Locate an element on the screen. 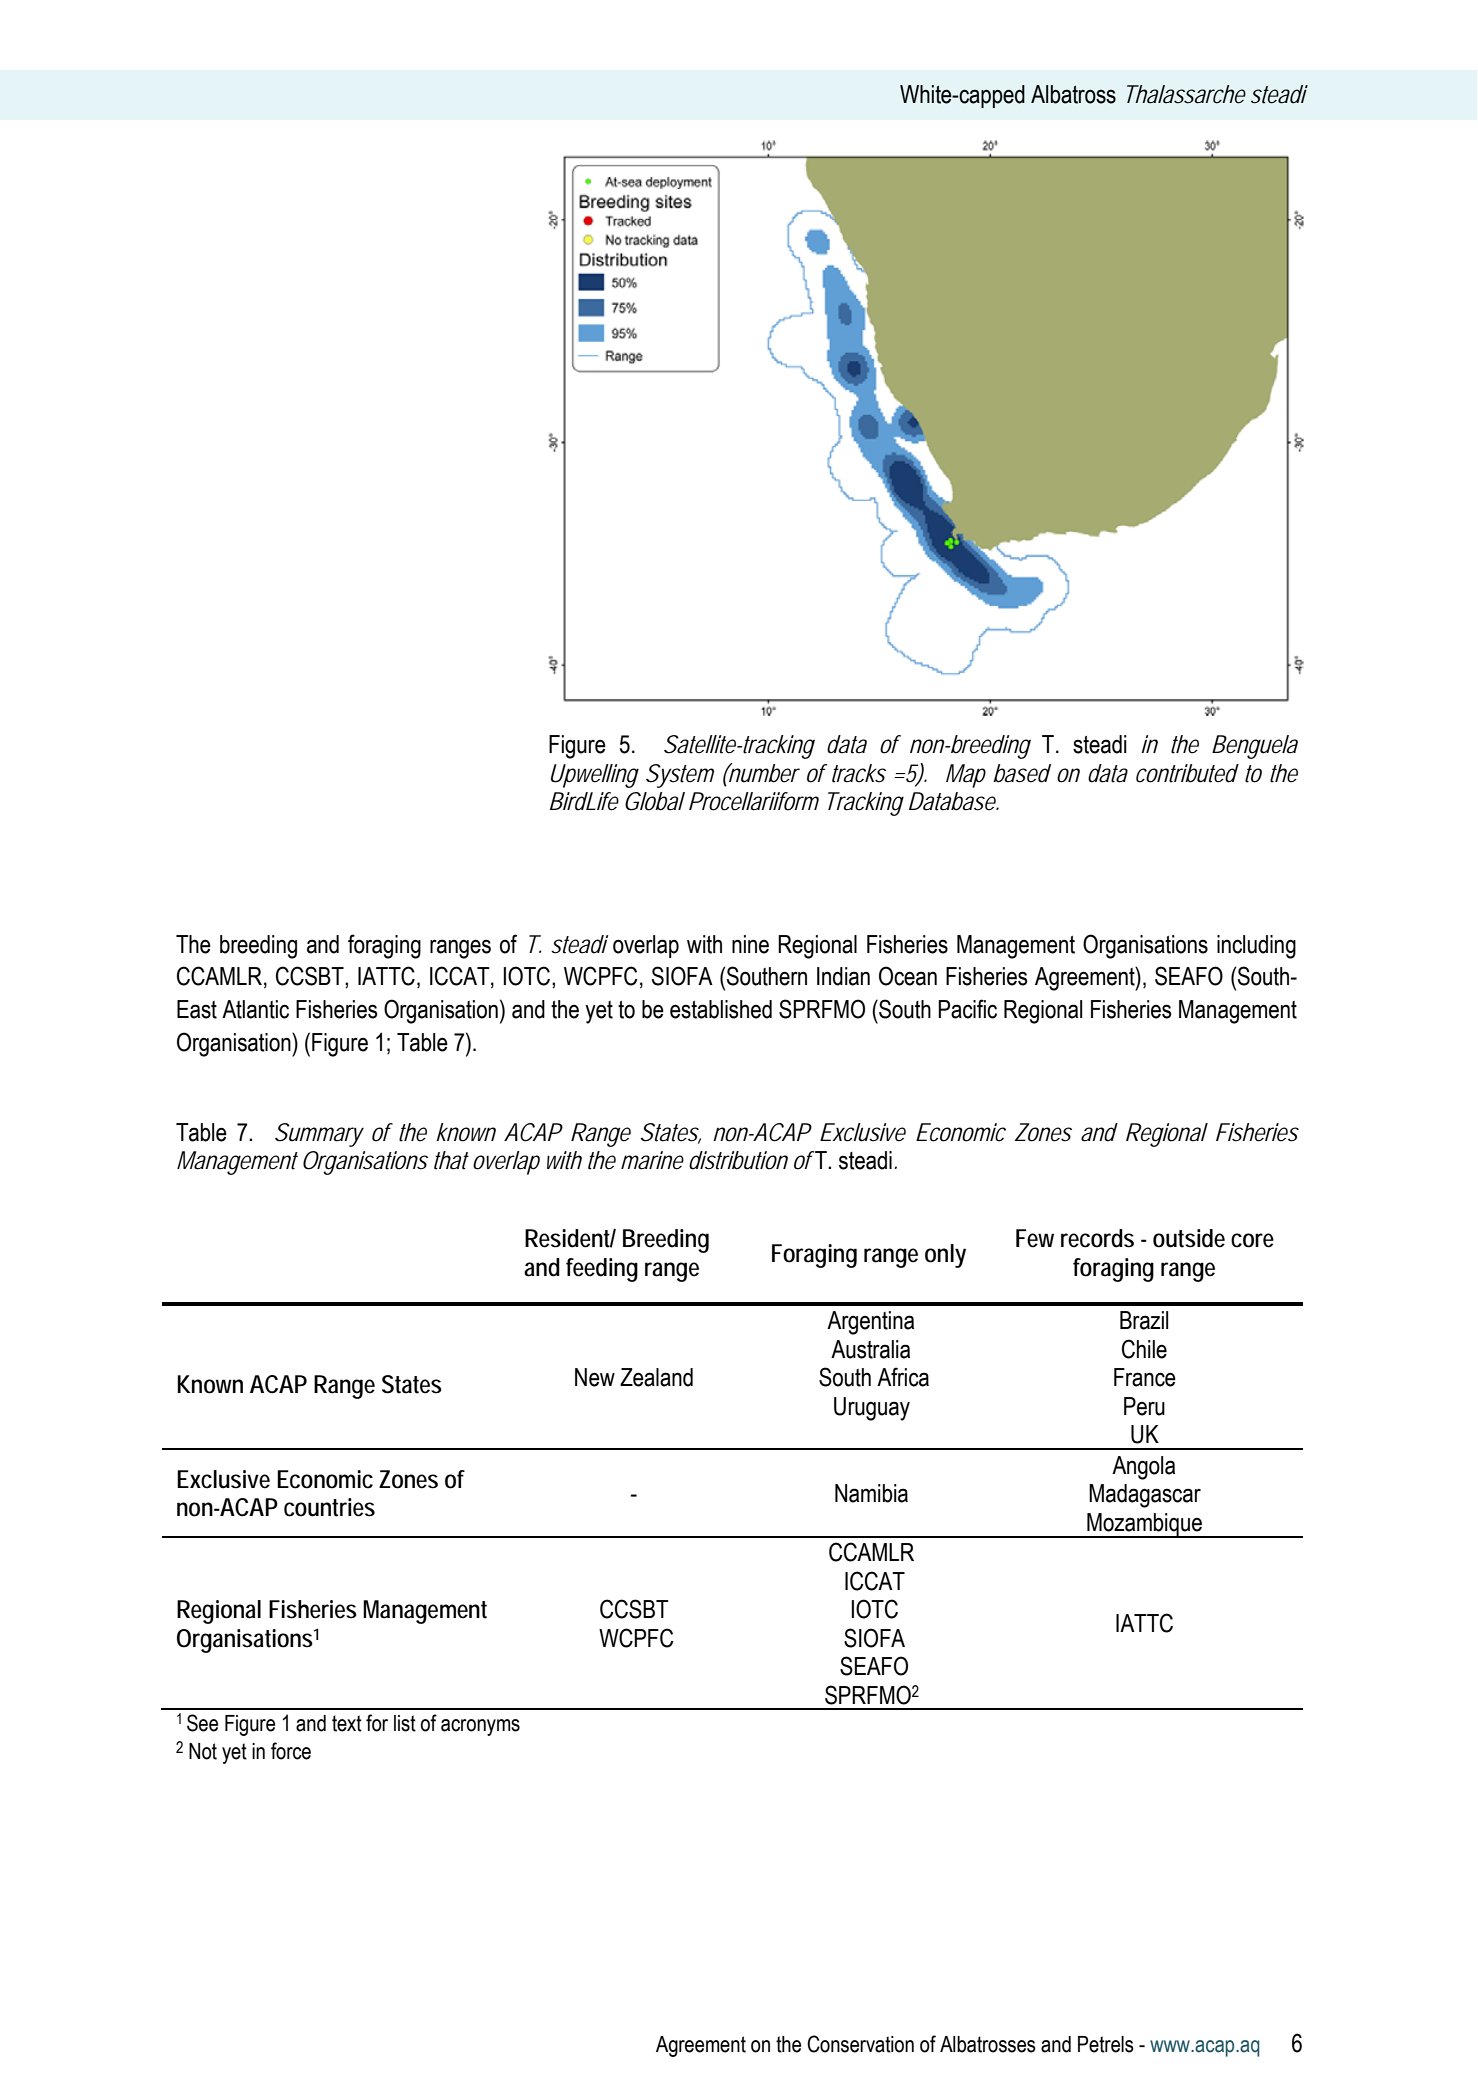 The height and width of the screenshot is (2092, 1478). Map is located at coordinates (966, 776).
